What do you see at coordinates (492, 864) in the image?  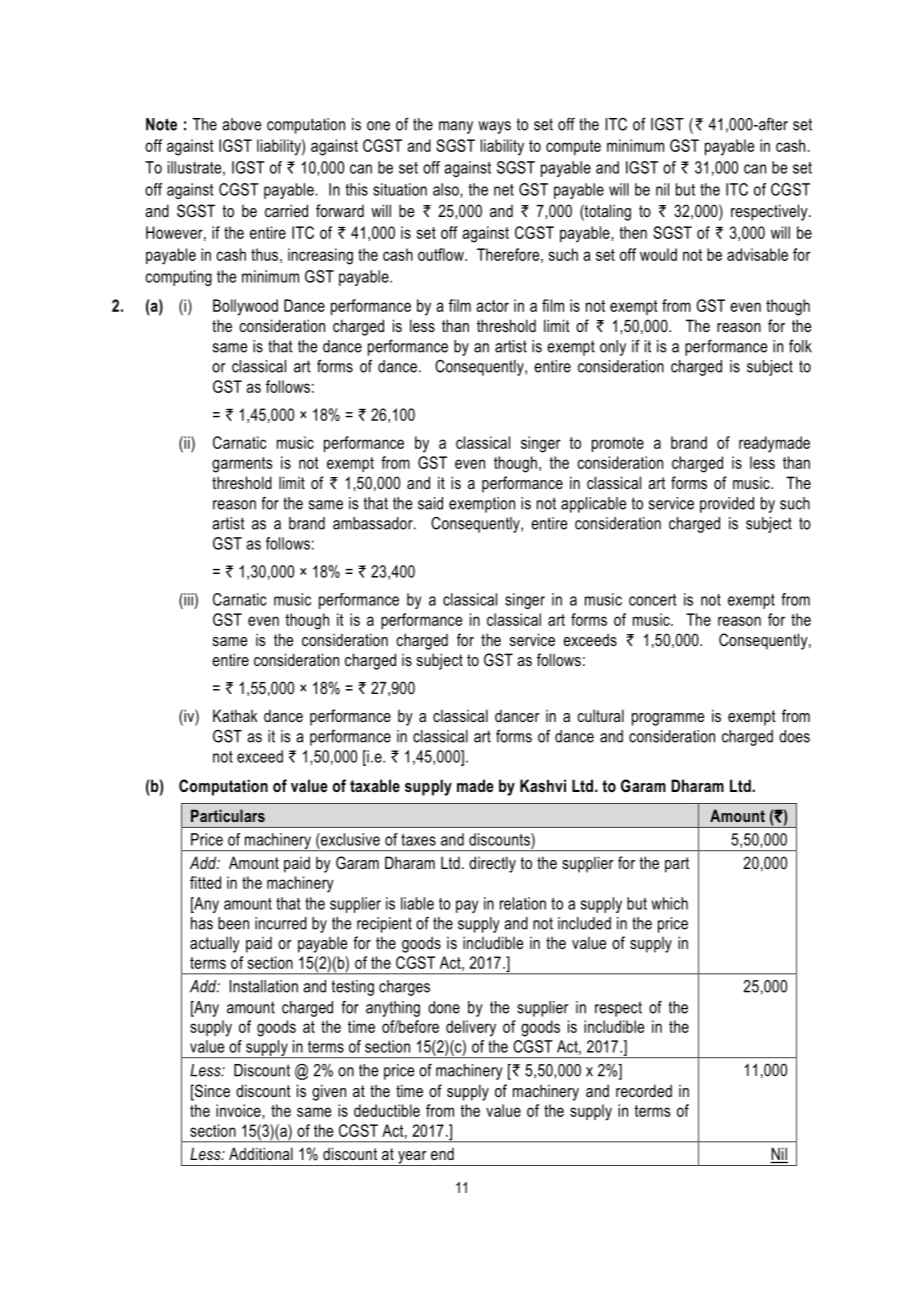 I see `directly` at bounding box center [492, 864].
